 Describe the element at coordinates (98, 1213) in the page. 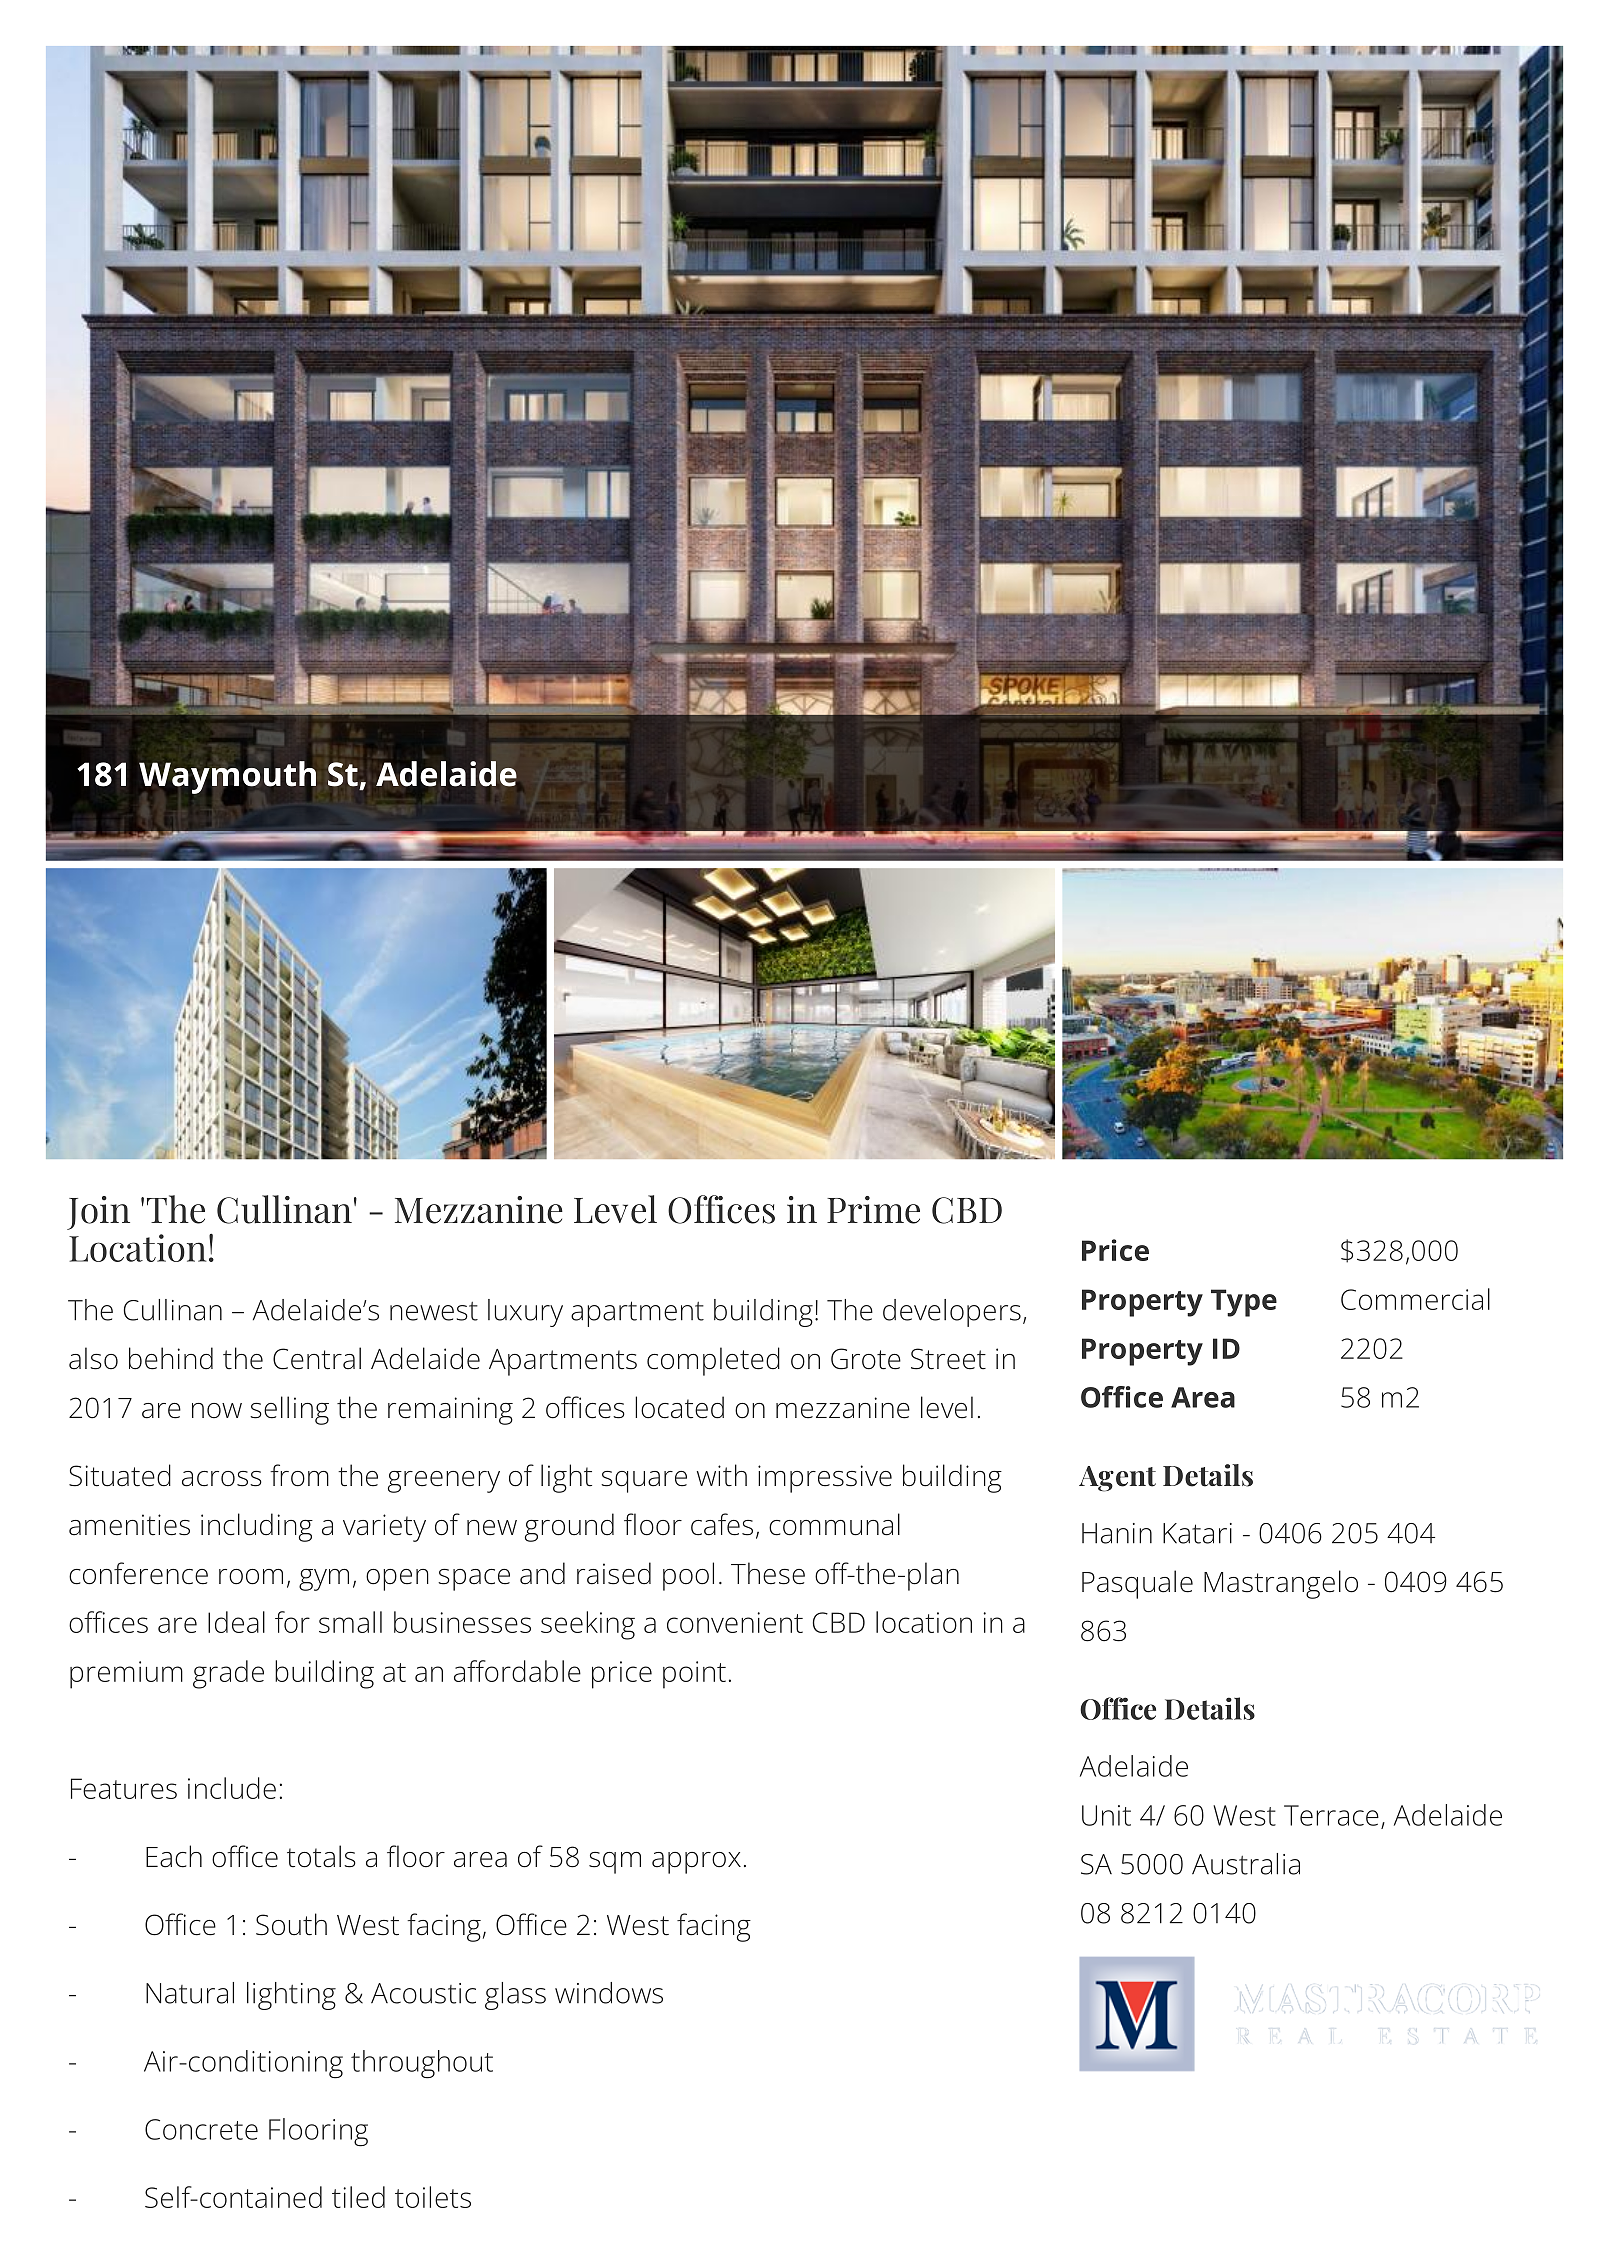

I see `Join` at that location.
